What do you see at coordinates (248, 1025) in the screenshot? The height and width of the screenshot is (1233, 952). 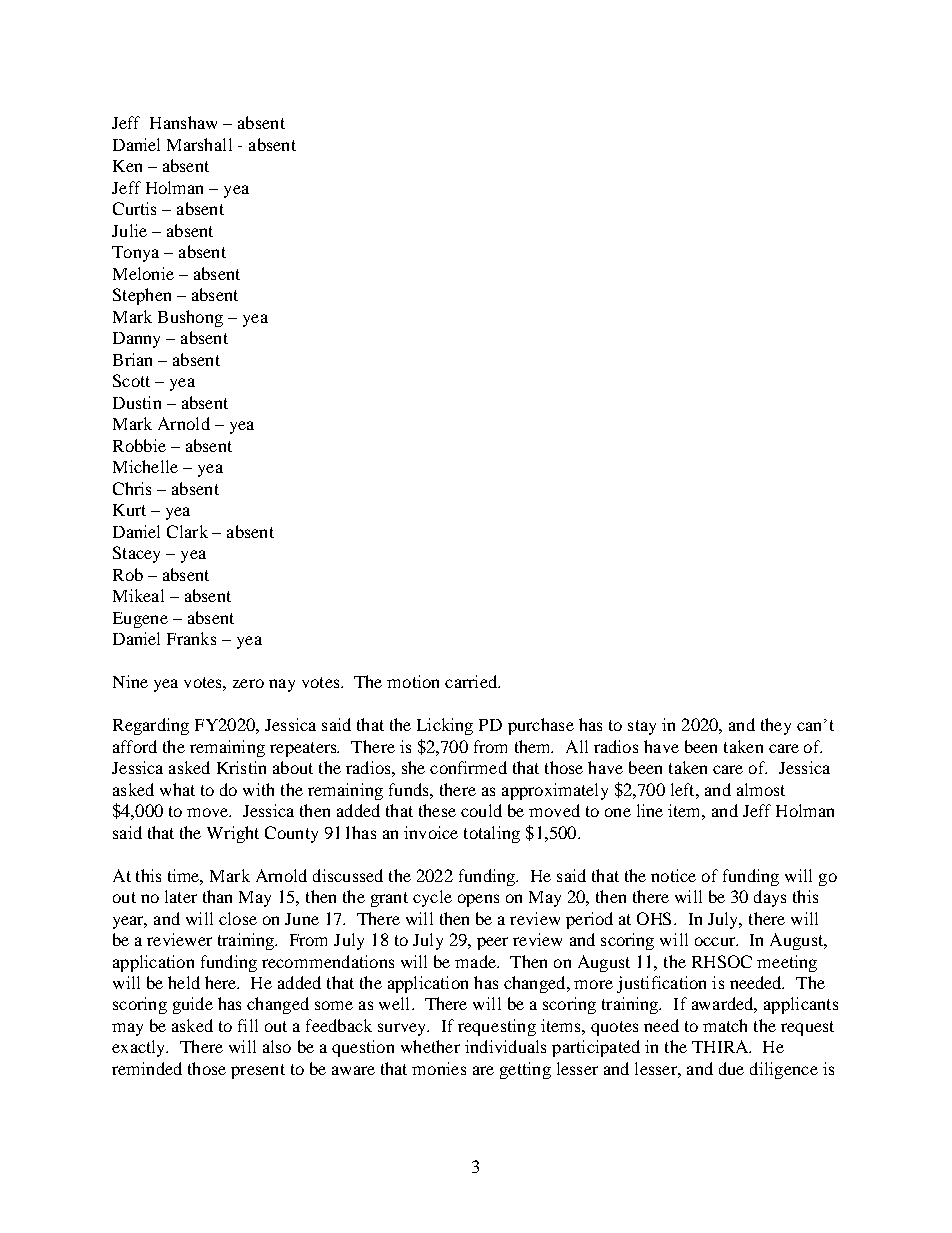 I see `fill` at bounding box center [248, 1025].
